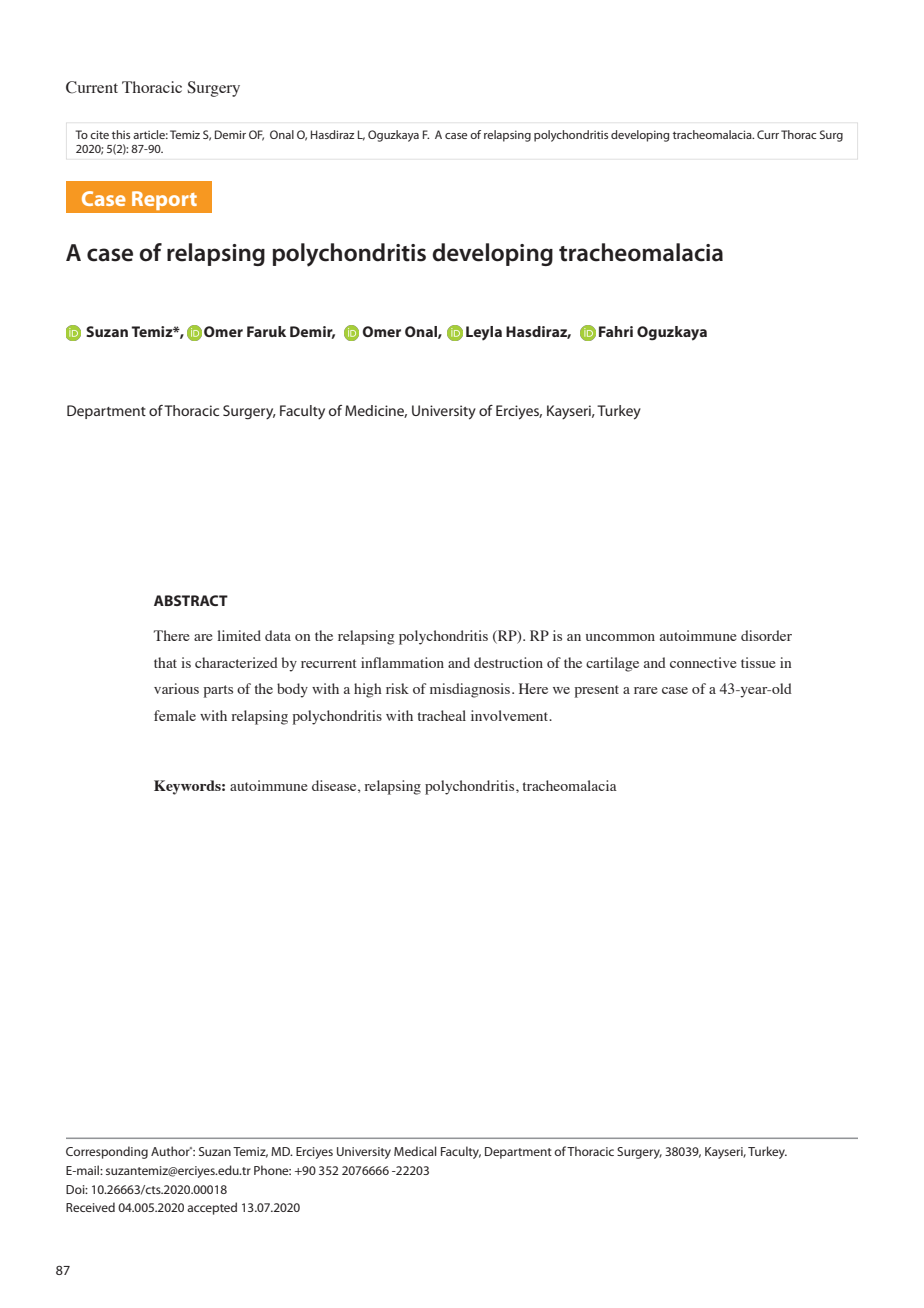  What do you see at coordinates (239, 635) in the image?
I see `limited` at bounding box center [239, 635].
